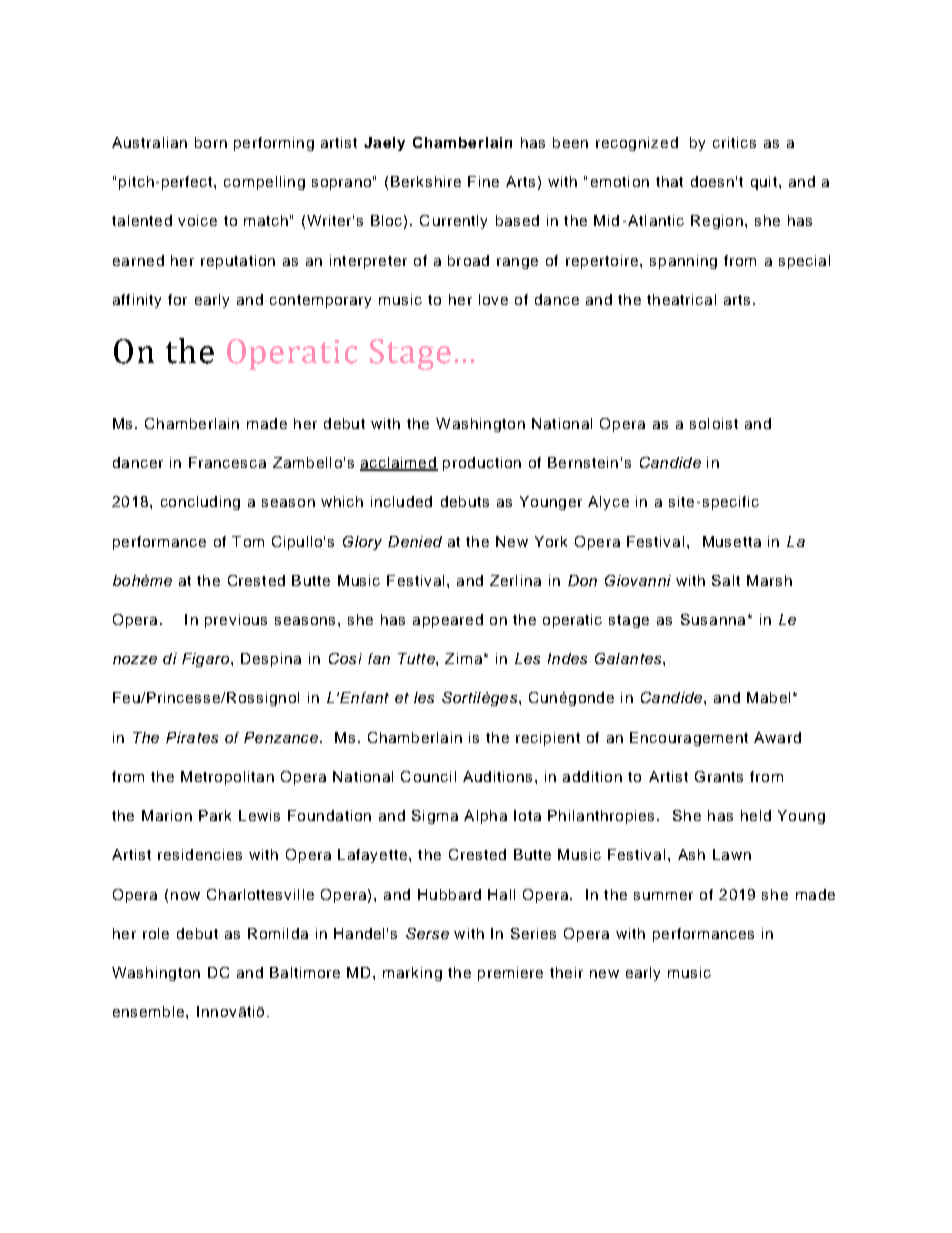  What do you see at coordinates (448, 621) in the screenshot?
I see `appeared` at bounding box center [448, 621].
